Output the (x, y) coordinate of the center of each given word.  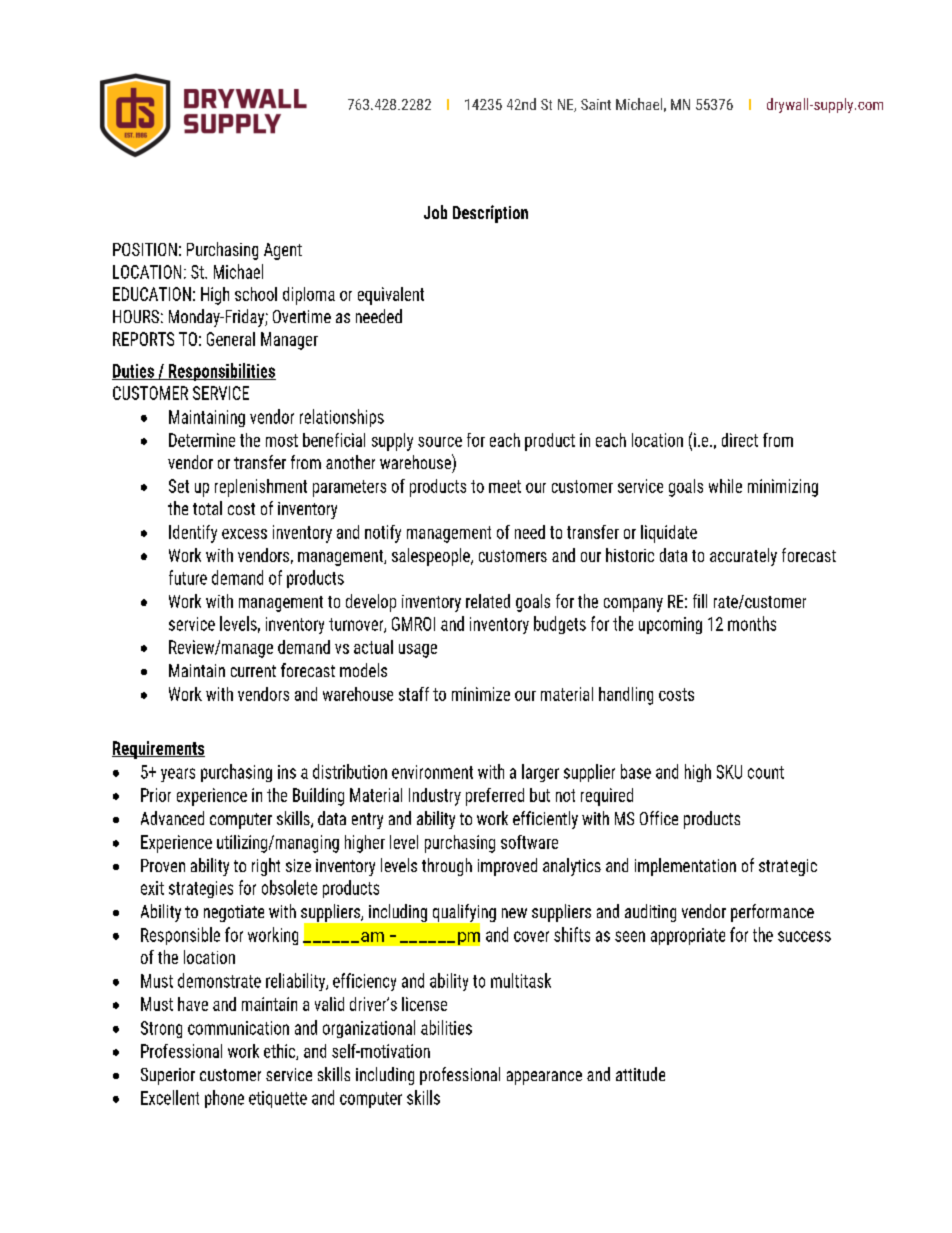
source (440, 442)
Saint (596, 104)
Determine (202, 440)
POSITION (145, 249)
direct (740, 440)
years (178, 775)
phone (224, 1099)
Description (490, 214)
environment (432, 772)
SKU (729, 772)
